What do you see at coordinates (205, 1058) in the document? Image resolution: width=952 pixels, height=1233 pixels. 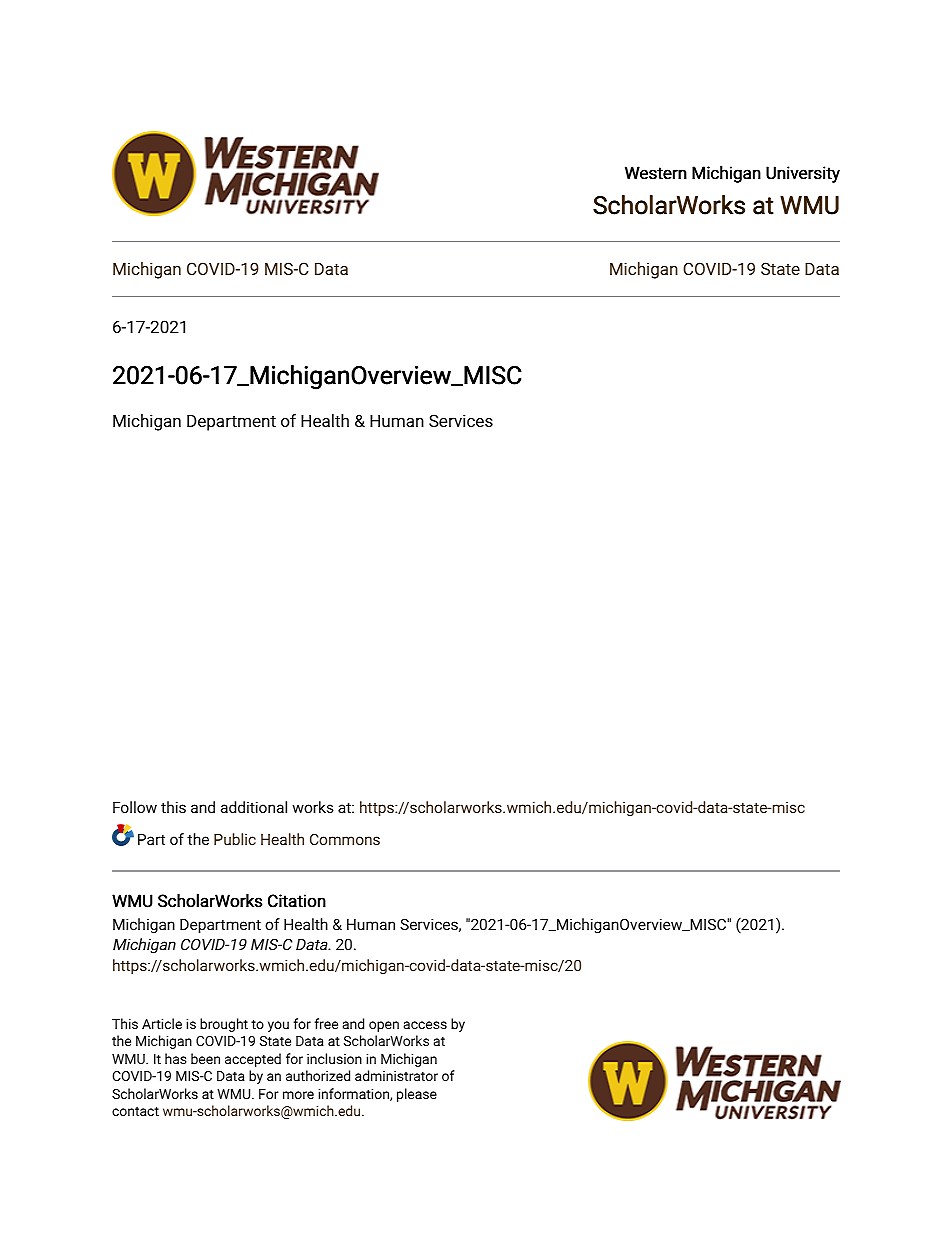 I see `been` at bounding box center [205, 1058].
